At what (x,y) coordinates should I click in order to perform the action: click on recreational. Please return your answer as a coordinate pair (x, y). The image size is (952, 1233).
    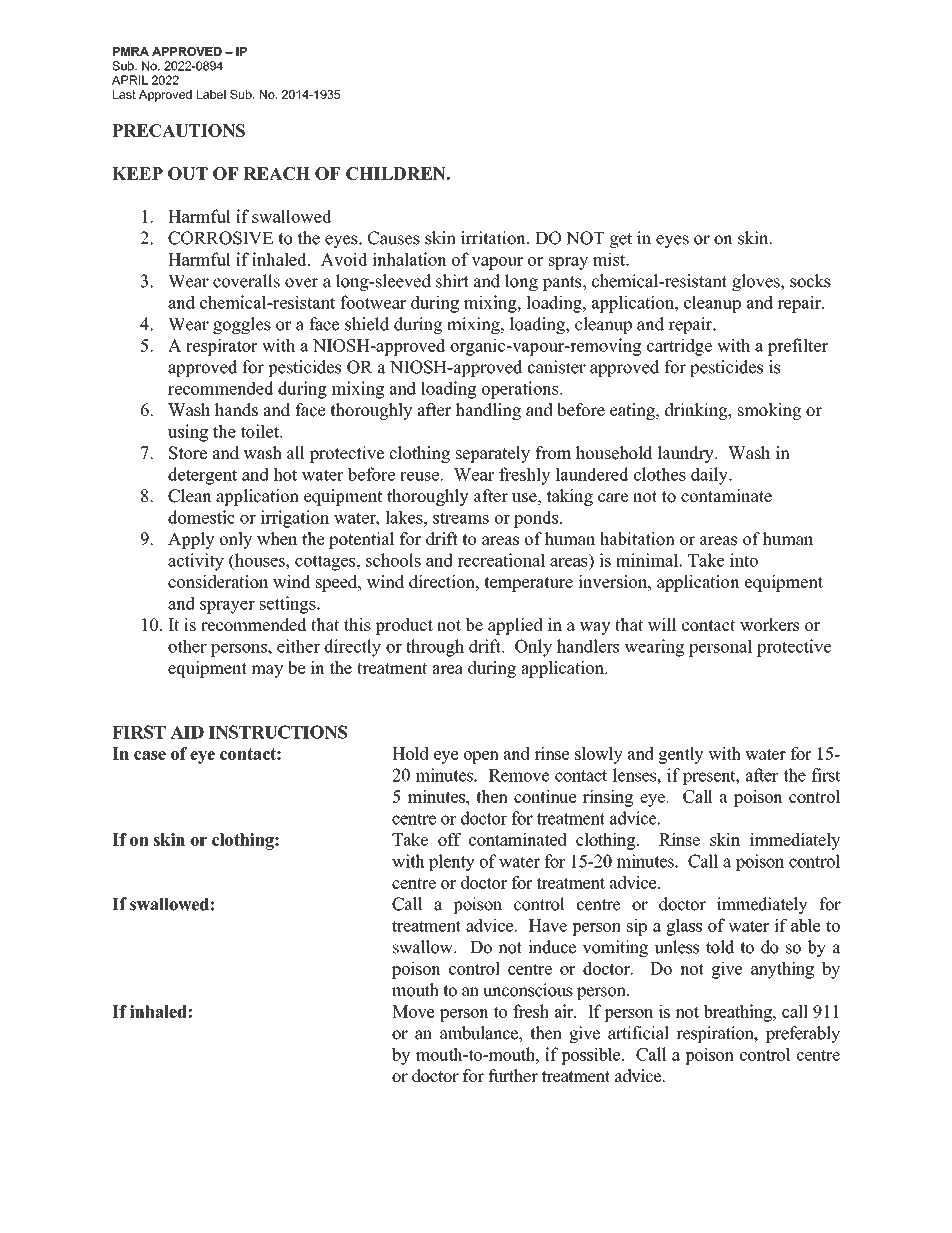
    Looking at the image, I should click on (501, 560).
